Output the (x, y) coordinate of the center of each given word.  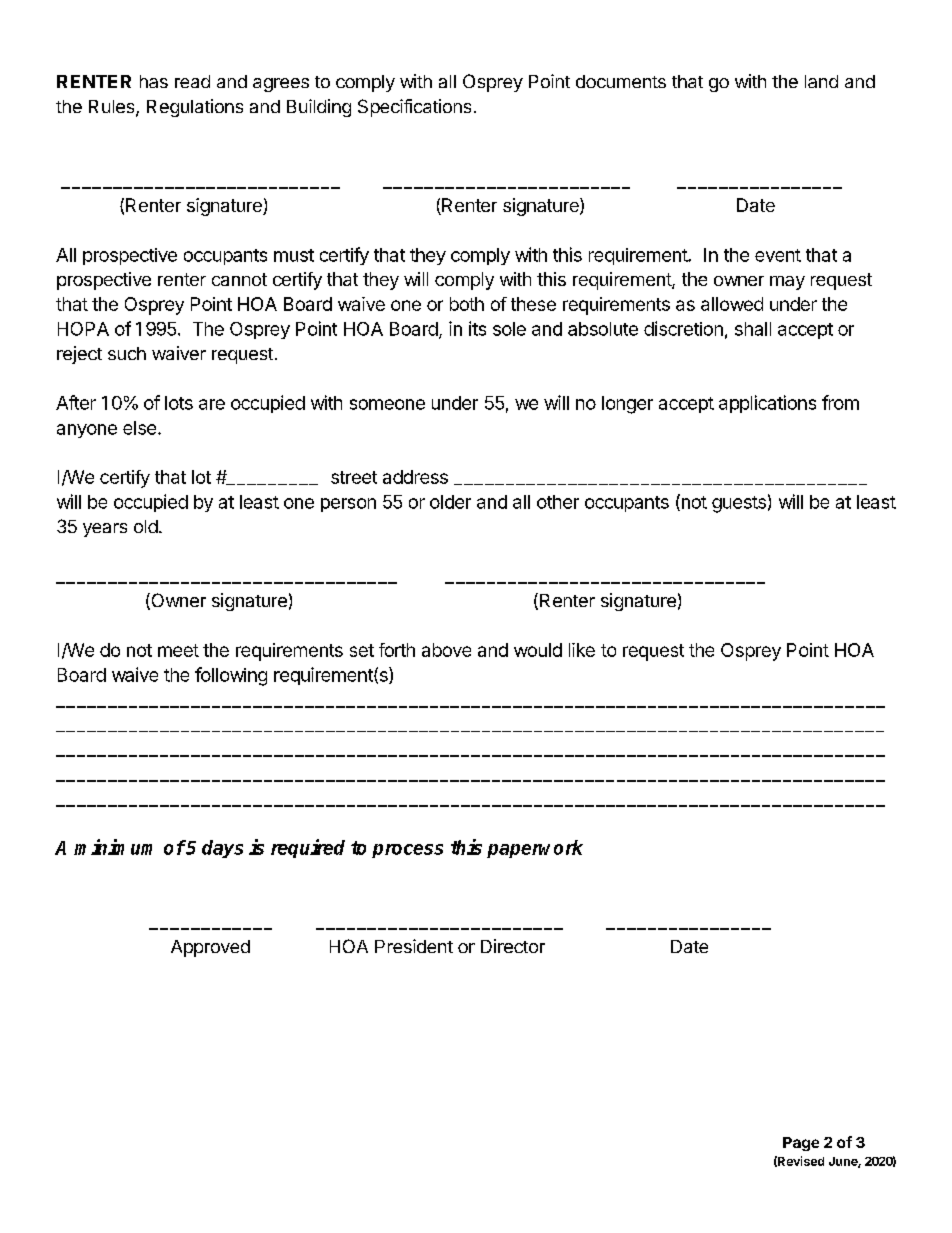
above (446, 650)
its (477, 328)
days (222, 849)
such (127, 353)
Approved (210, 948)
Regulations (195, 108)
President (414, 946)
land (821, 81)
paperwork (535, 849)
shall (753, 329)
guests (739, 504)
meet (178, 650)
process (407, 851)
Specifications (414, 108)
